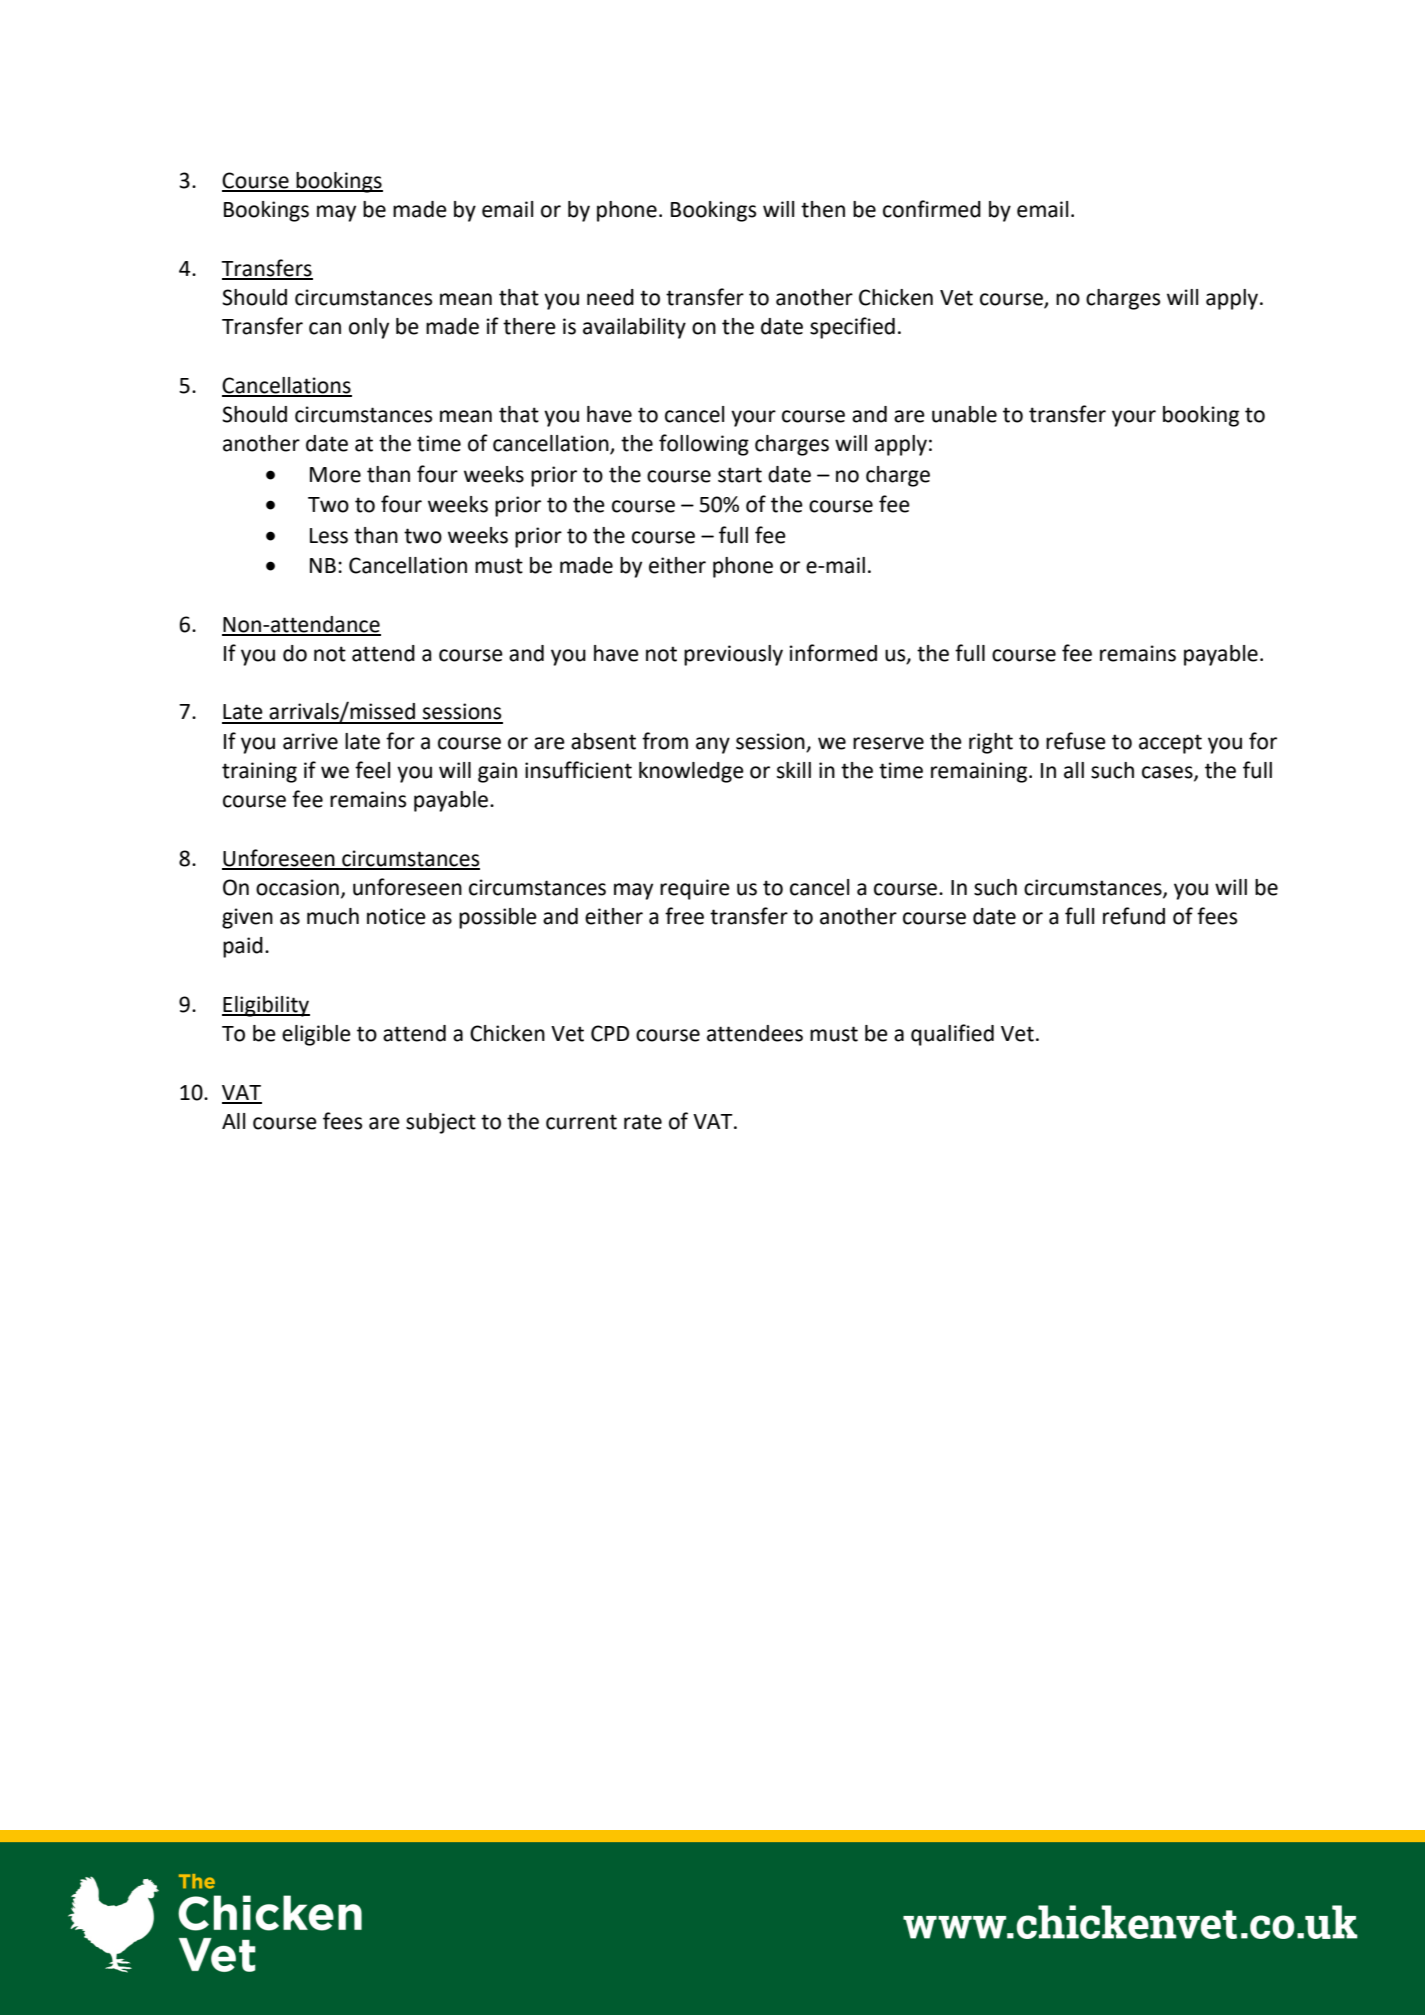 The height and width of the screenshot is (2015, 1425). I want to click on only, so click(369, 328).
